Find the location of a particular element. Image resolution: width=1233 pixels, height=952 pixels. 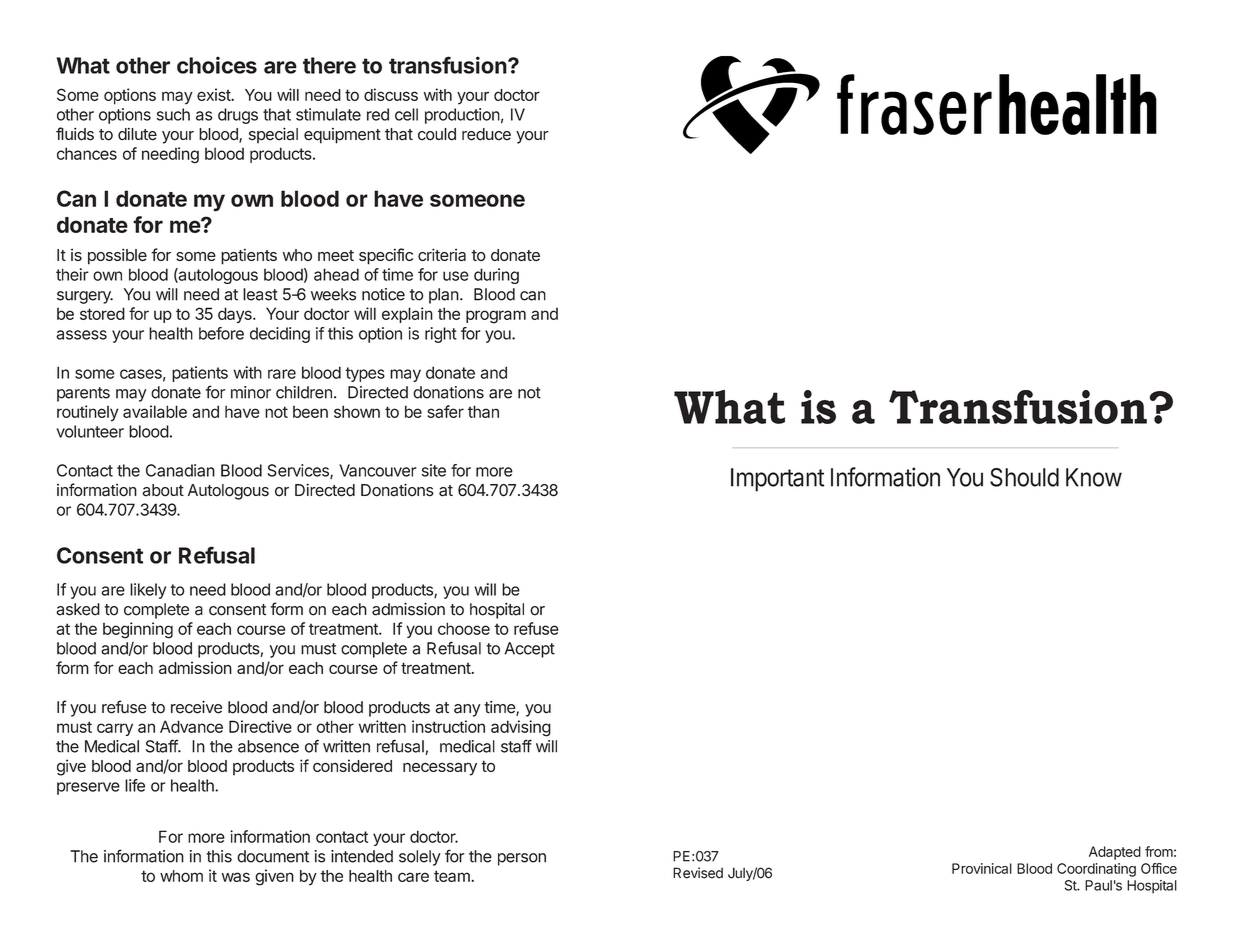

Should is located at coordinates (1024, 477).
